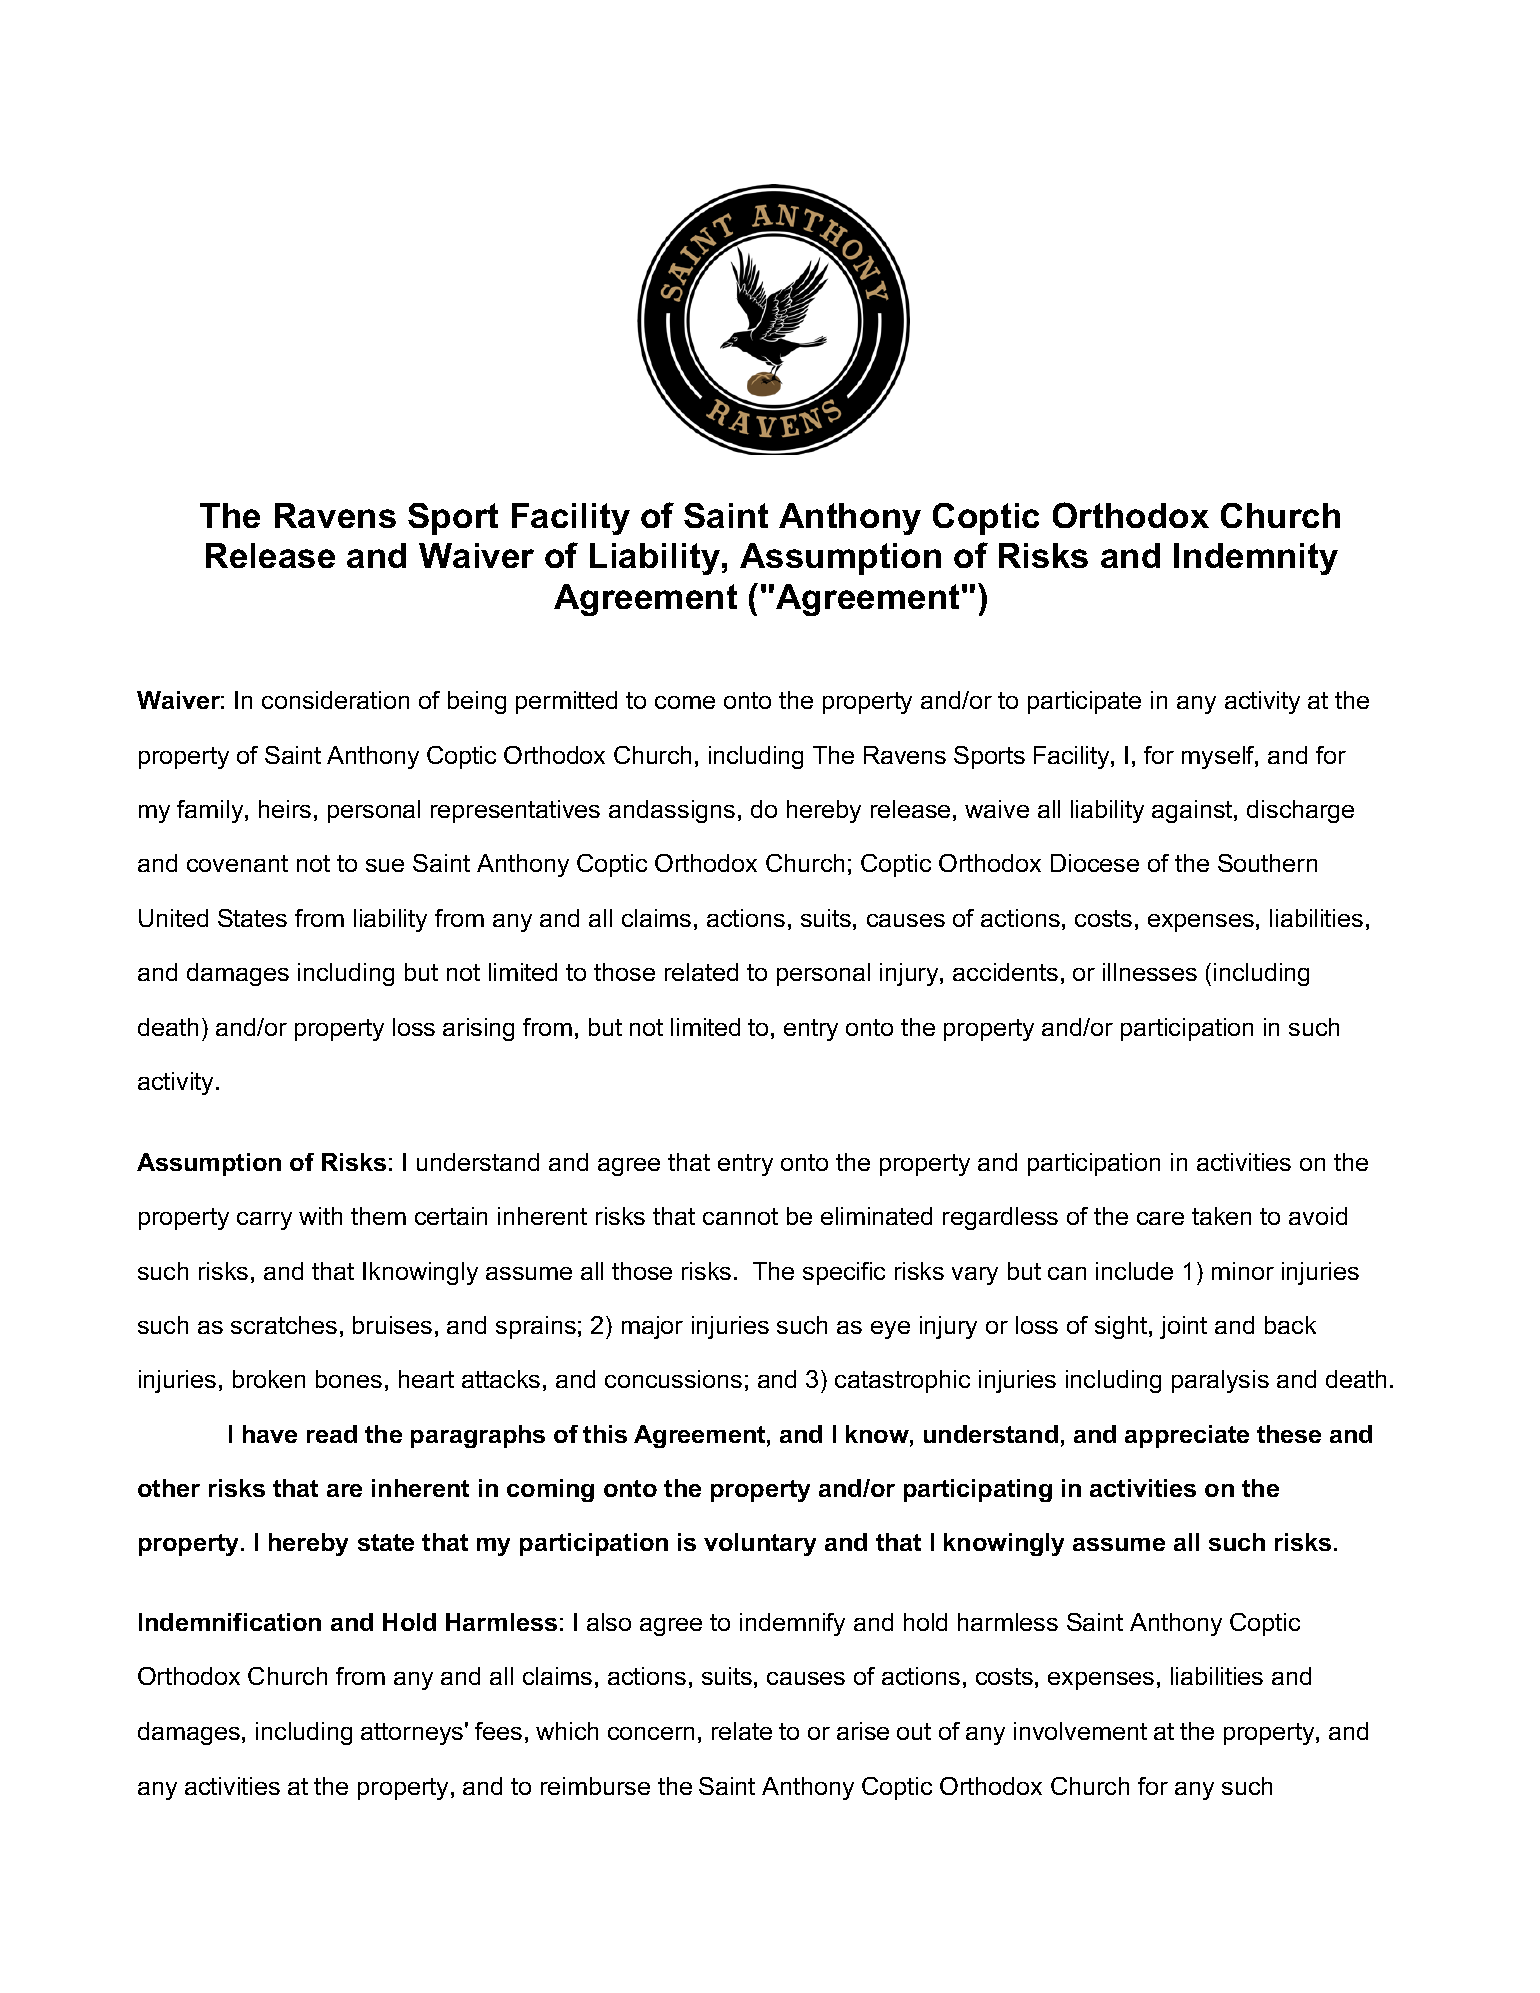 The image size is (1540, 1993). Describe the element at coordinates (1256, 559) in the screenshot. I see `Indemnity` at that location.
